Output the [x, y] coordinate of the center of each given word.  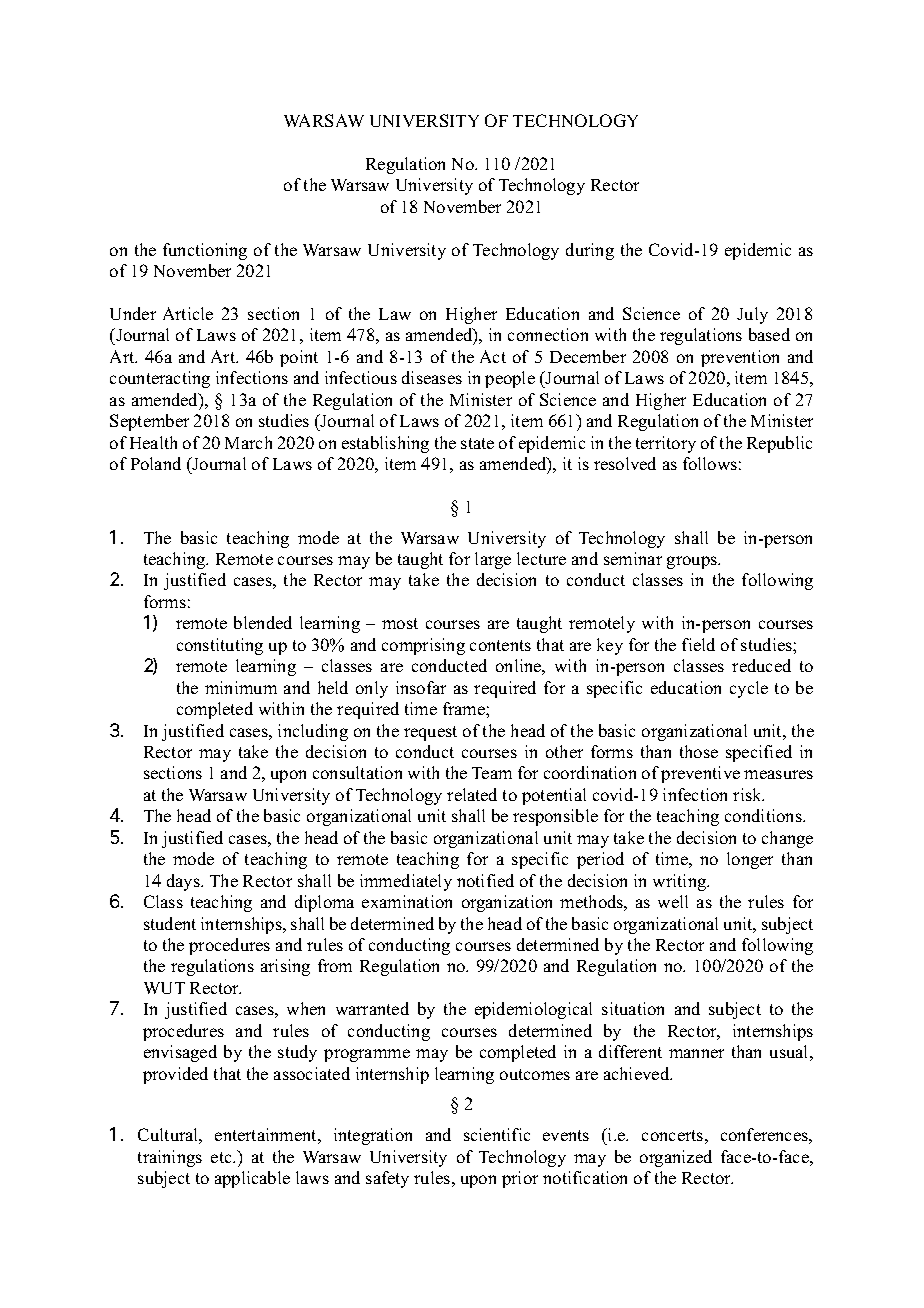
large [493, 560]
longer [750, 860]
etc [222, 1157]
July [752, 315]
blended [263, 622]
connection [548, 334]
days [184, 882]
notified [485, 880]
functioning [205, 251]
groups [693, 562]
